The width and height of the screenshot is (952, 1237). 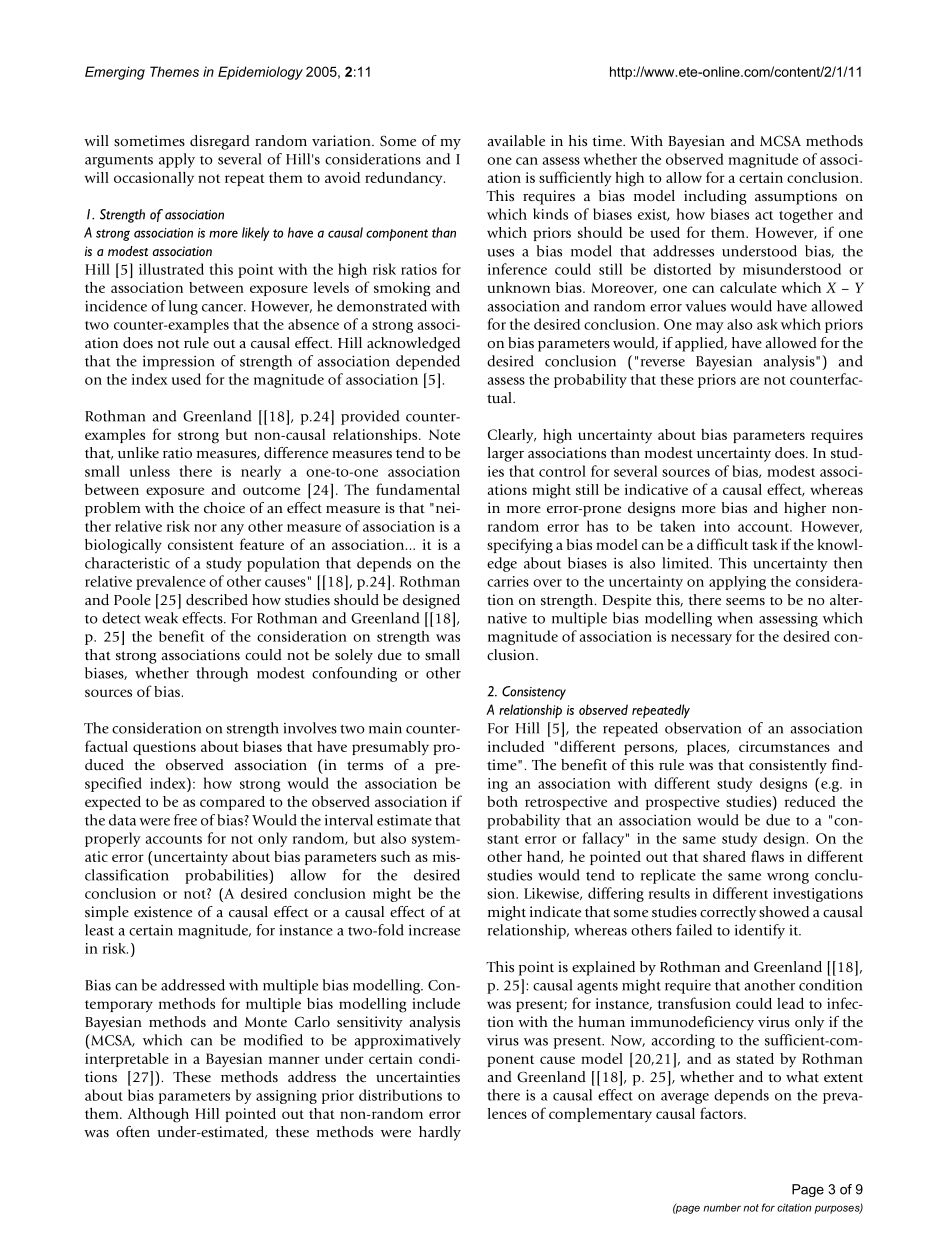 I want to click on often, so click(x=133, y=1131).
